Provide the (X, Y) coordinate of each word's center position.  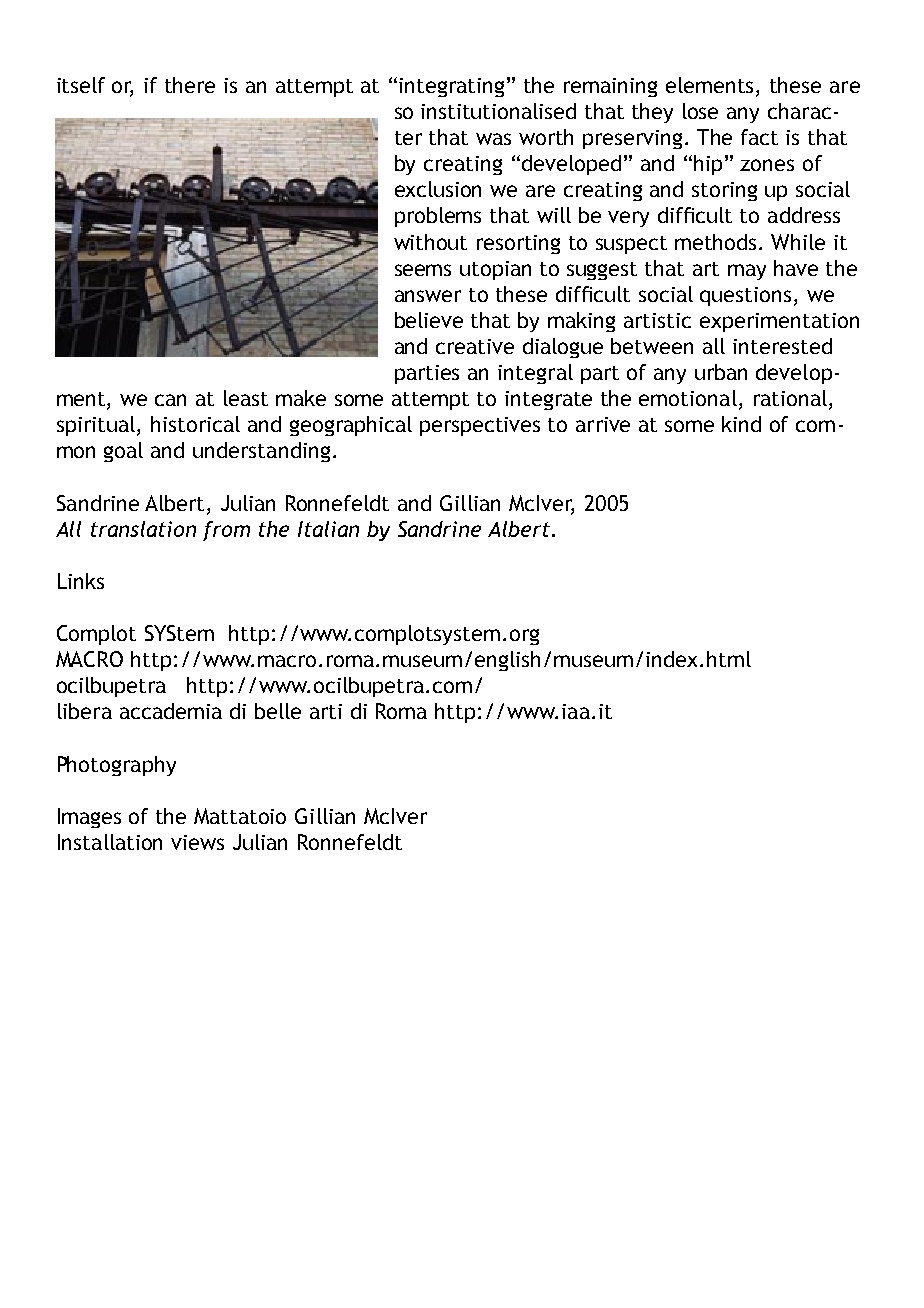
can (170, 400)
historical (195, 424)
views (197, 842)
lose (700, 111)
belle (278, 711)
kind (741, 424)
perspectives (480, 426)
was (493, 139)
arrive (603, 424)
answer (428, 296)
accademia (171, 711)
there (190, 85)
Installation (110, 842)
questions (745, 296)
